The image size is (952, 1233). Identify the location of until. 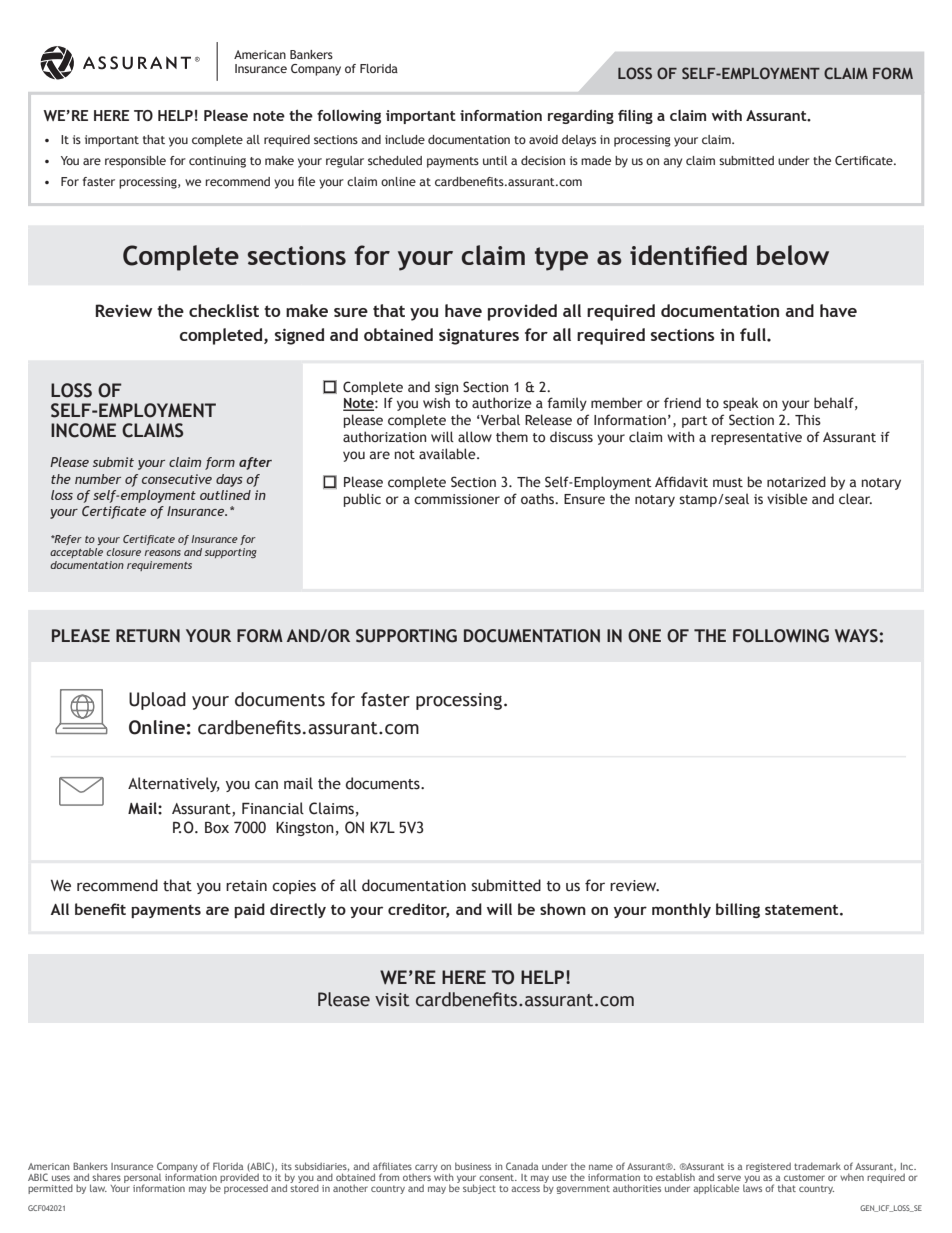
(495, 160).
